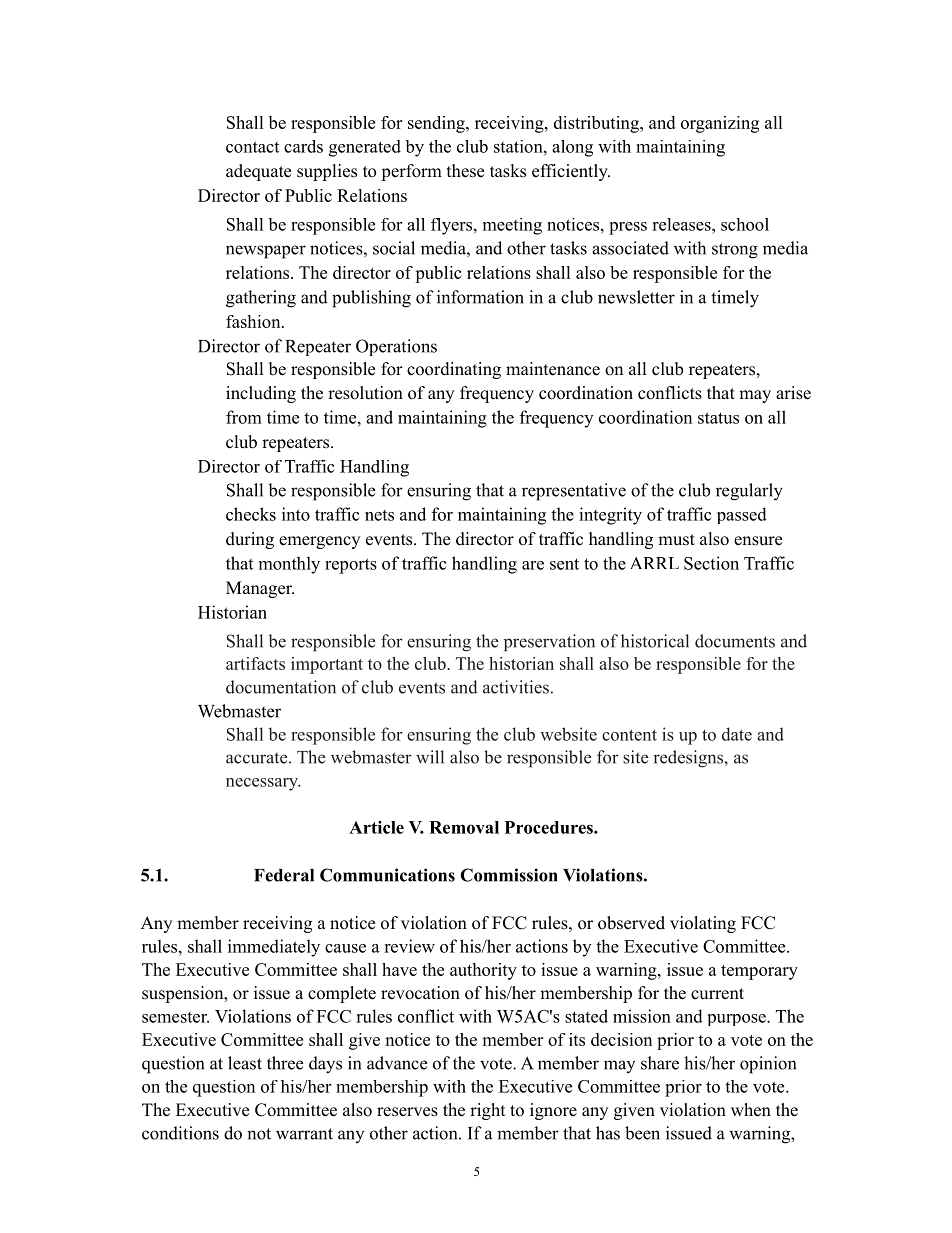 Image resolution: width=952 pixels, height=1233 pixels. I want to click on organizing, so click(720, 124).
